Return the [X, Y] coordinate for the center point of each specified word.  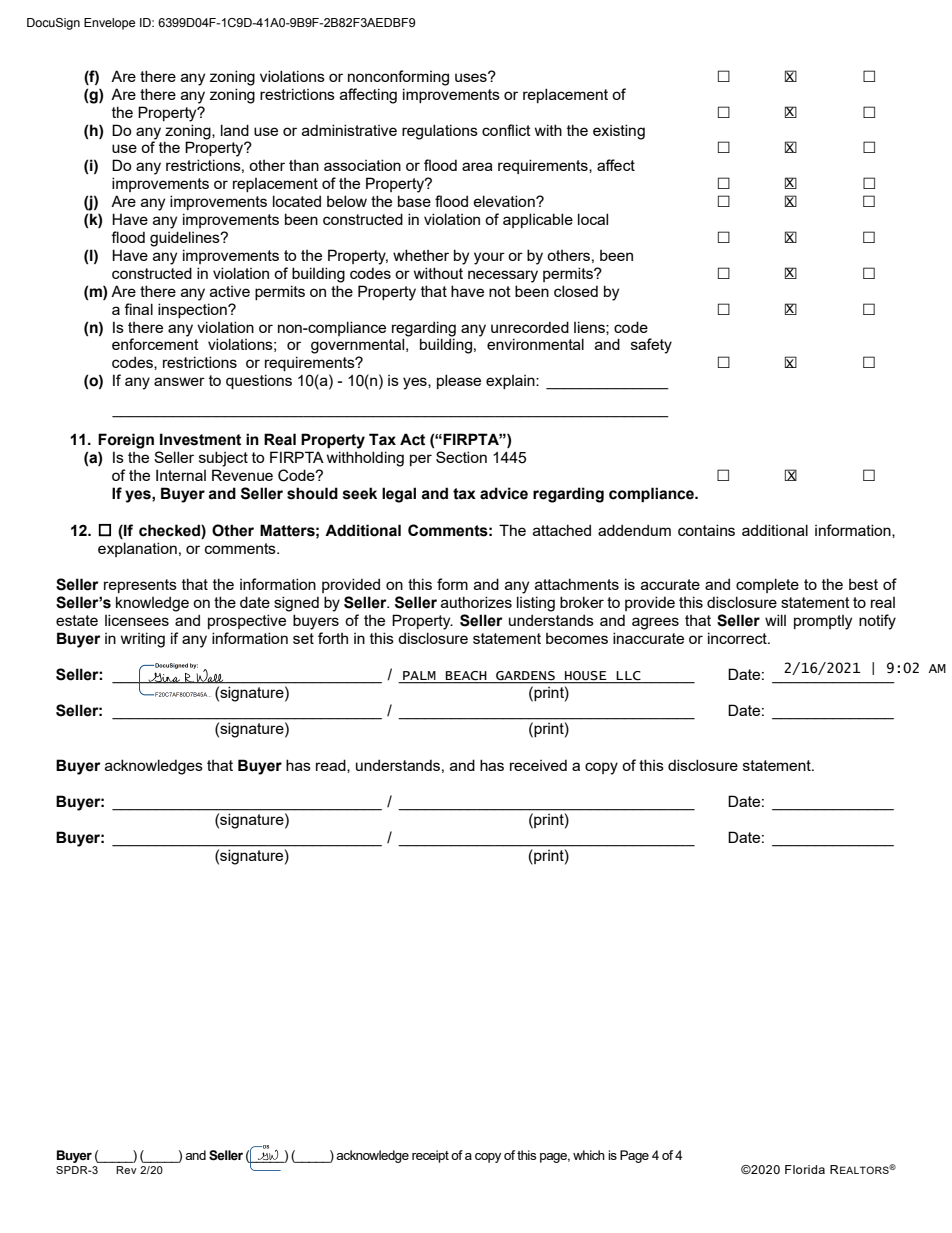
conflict [506, 130]
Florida [805, 1169]
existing [619, 132]
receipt [430, 1156]
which [589, 1155]
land [235, 130]
